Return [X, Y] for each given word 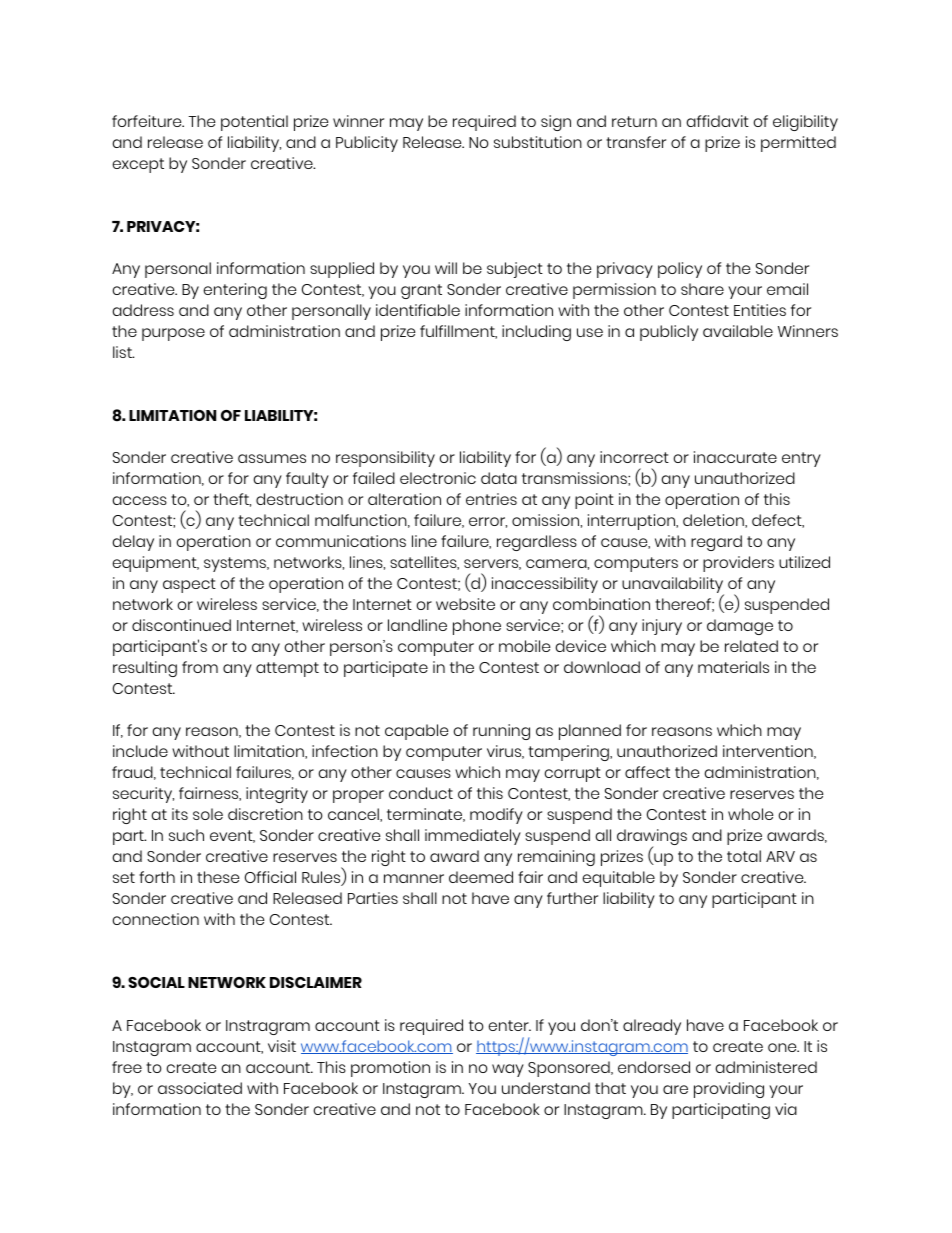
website [465, 604]
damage [740, 627]
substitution [538, 142]
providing [729, 1090]
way [508, 1070]
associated [200, 1088]
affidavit [718, 121]
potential [254, 123]
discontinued [181, 625]
